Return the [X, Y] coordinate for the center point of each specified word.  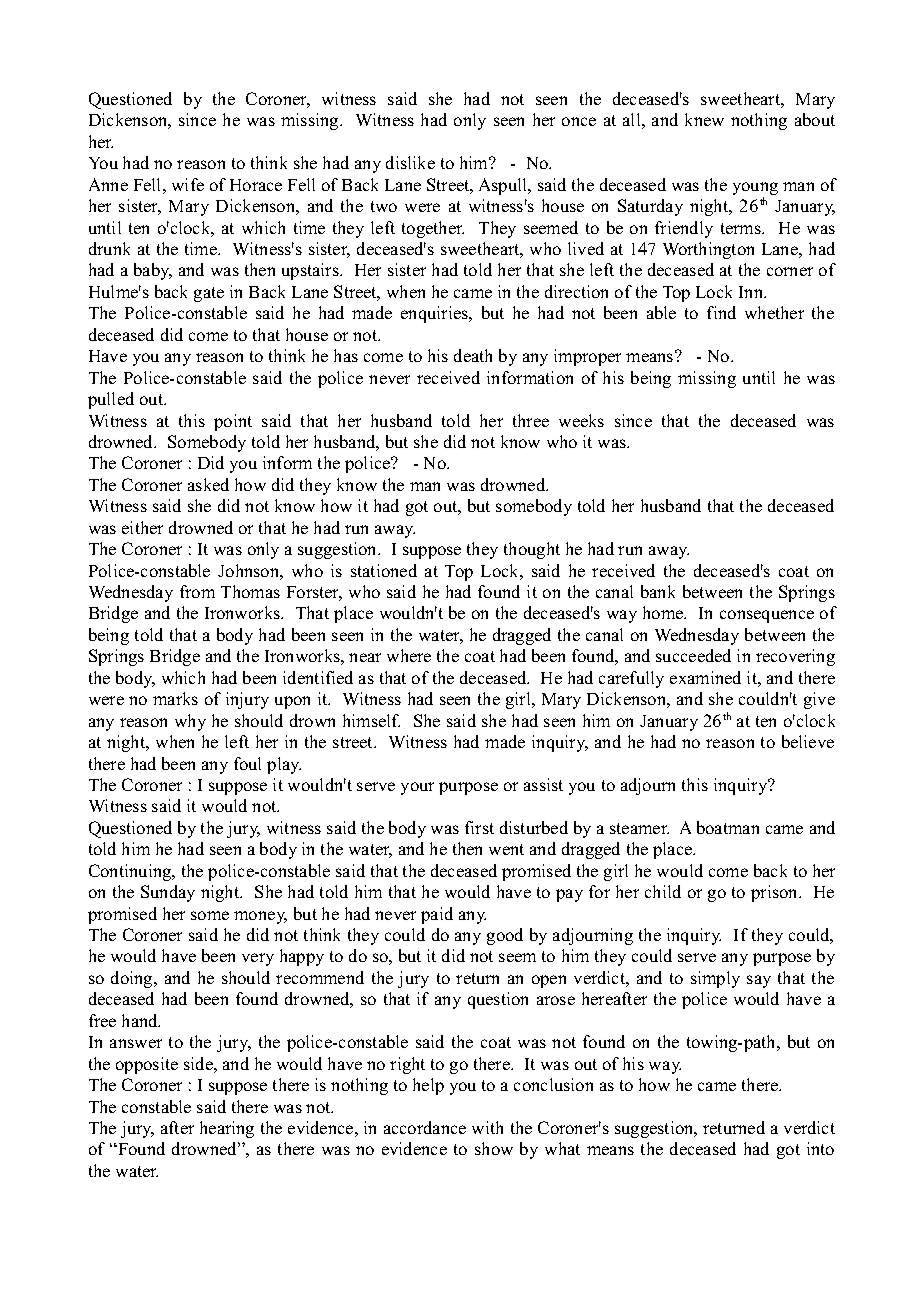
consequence [767, 616]
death [473, 355]
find [721, 312]
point [233, 422]
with [487, 1127]
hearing [227, 1129]
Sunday [168, 893]
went [506, 849]
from [197, 591]
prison [775, 893]
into [820, 1148]
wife [188, 184]
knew [704, 119]
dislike [410, 162]
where [409, 655]
